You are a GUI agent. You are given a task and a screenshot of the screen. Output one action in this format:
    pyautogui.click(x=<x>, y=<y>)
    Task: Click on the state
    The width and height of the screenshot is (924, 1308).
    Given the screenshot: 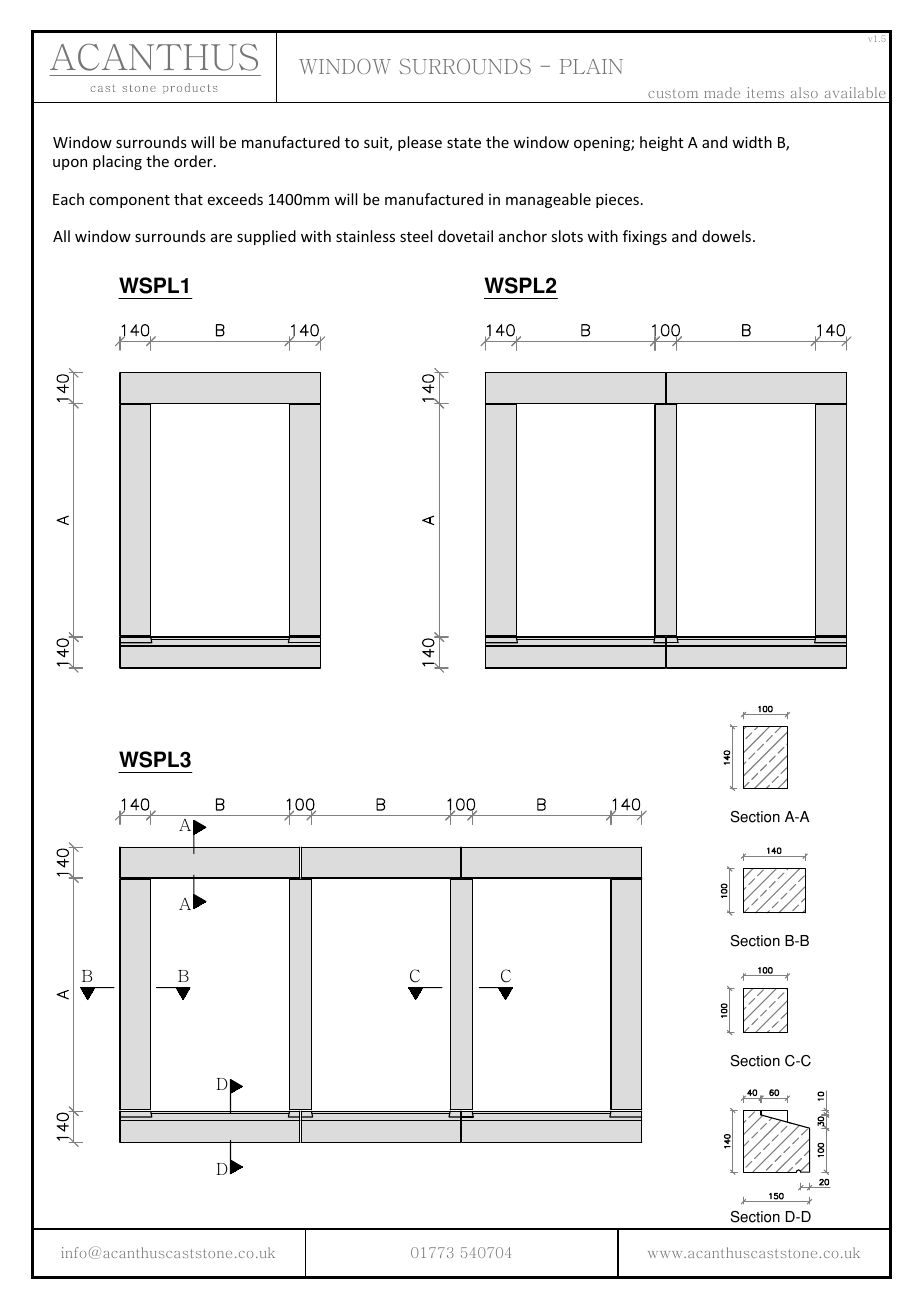 What is the action you would take?
    pyautogui.click(x=464, y=143)
